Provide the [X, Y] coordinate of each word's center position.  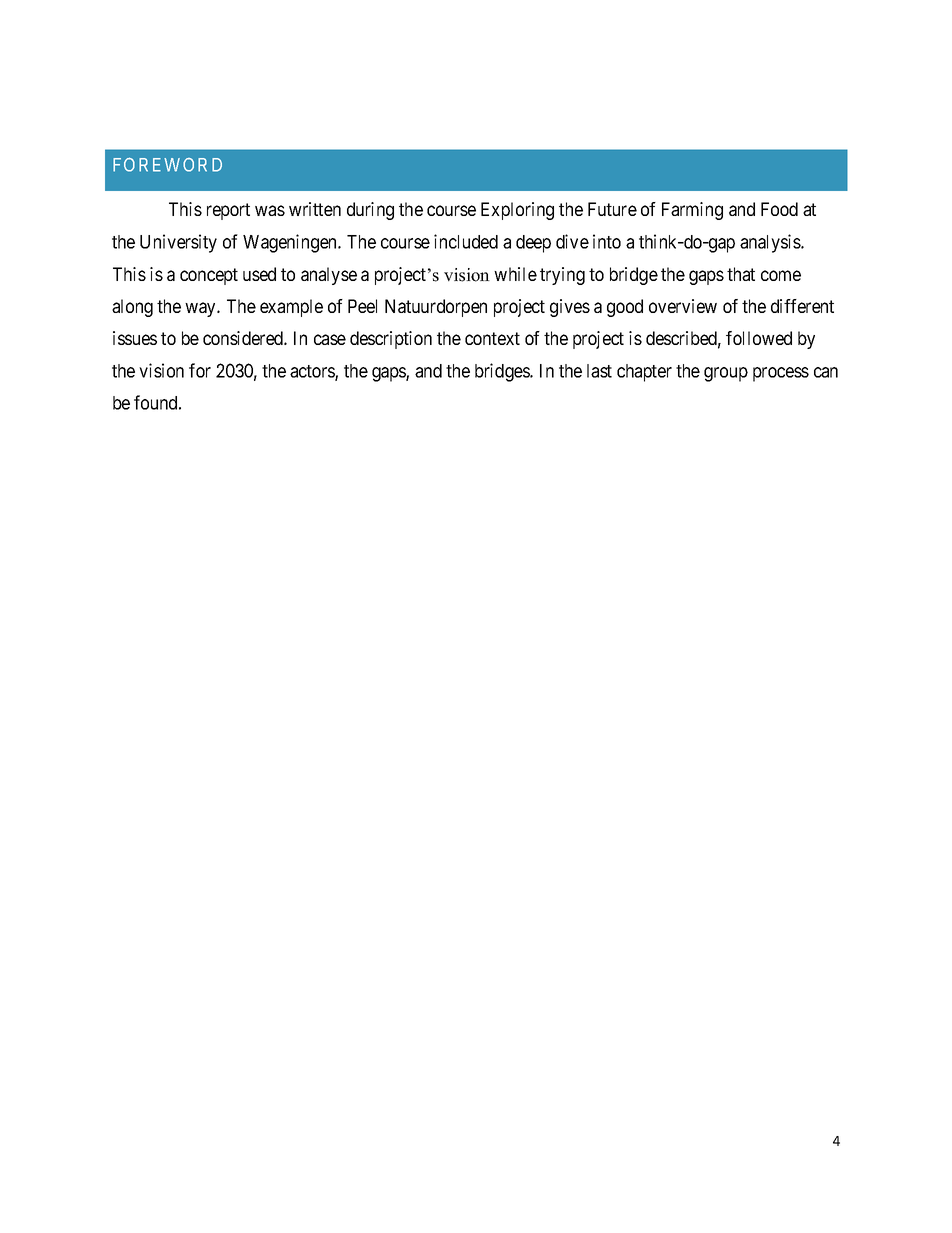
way [201, 309]
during [370, 211]
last [599, 371]
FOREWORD [167, 164]
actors [313, 372]
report [228, 211]
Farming [692, 211]
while [515, 274]
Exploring [517, 211]
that [741, 274]
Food [779, 209]
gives [570, 308]
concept [209, 276]
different [802, 306]
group [726, 374]
